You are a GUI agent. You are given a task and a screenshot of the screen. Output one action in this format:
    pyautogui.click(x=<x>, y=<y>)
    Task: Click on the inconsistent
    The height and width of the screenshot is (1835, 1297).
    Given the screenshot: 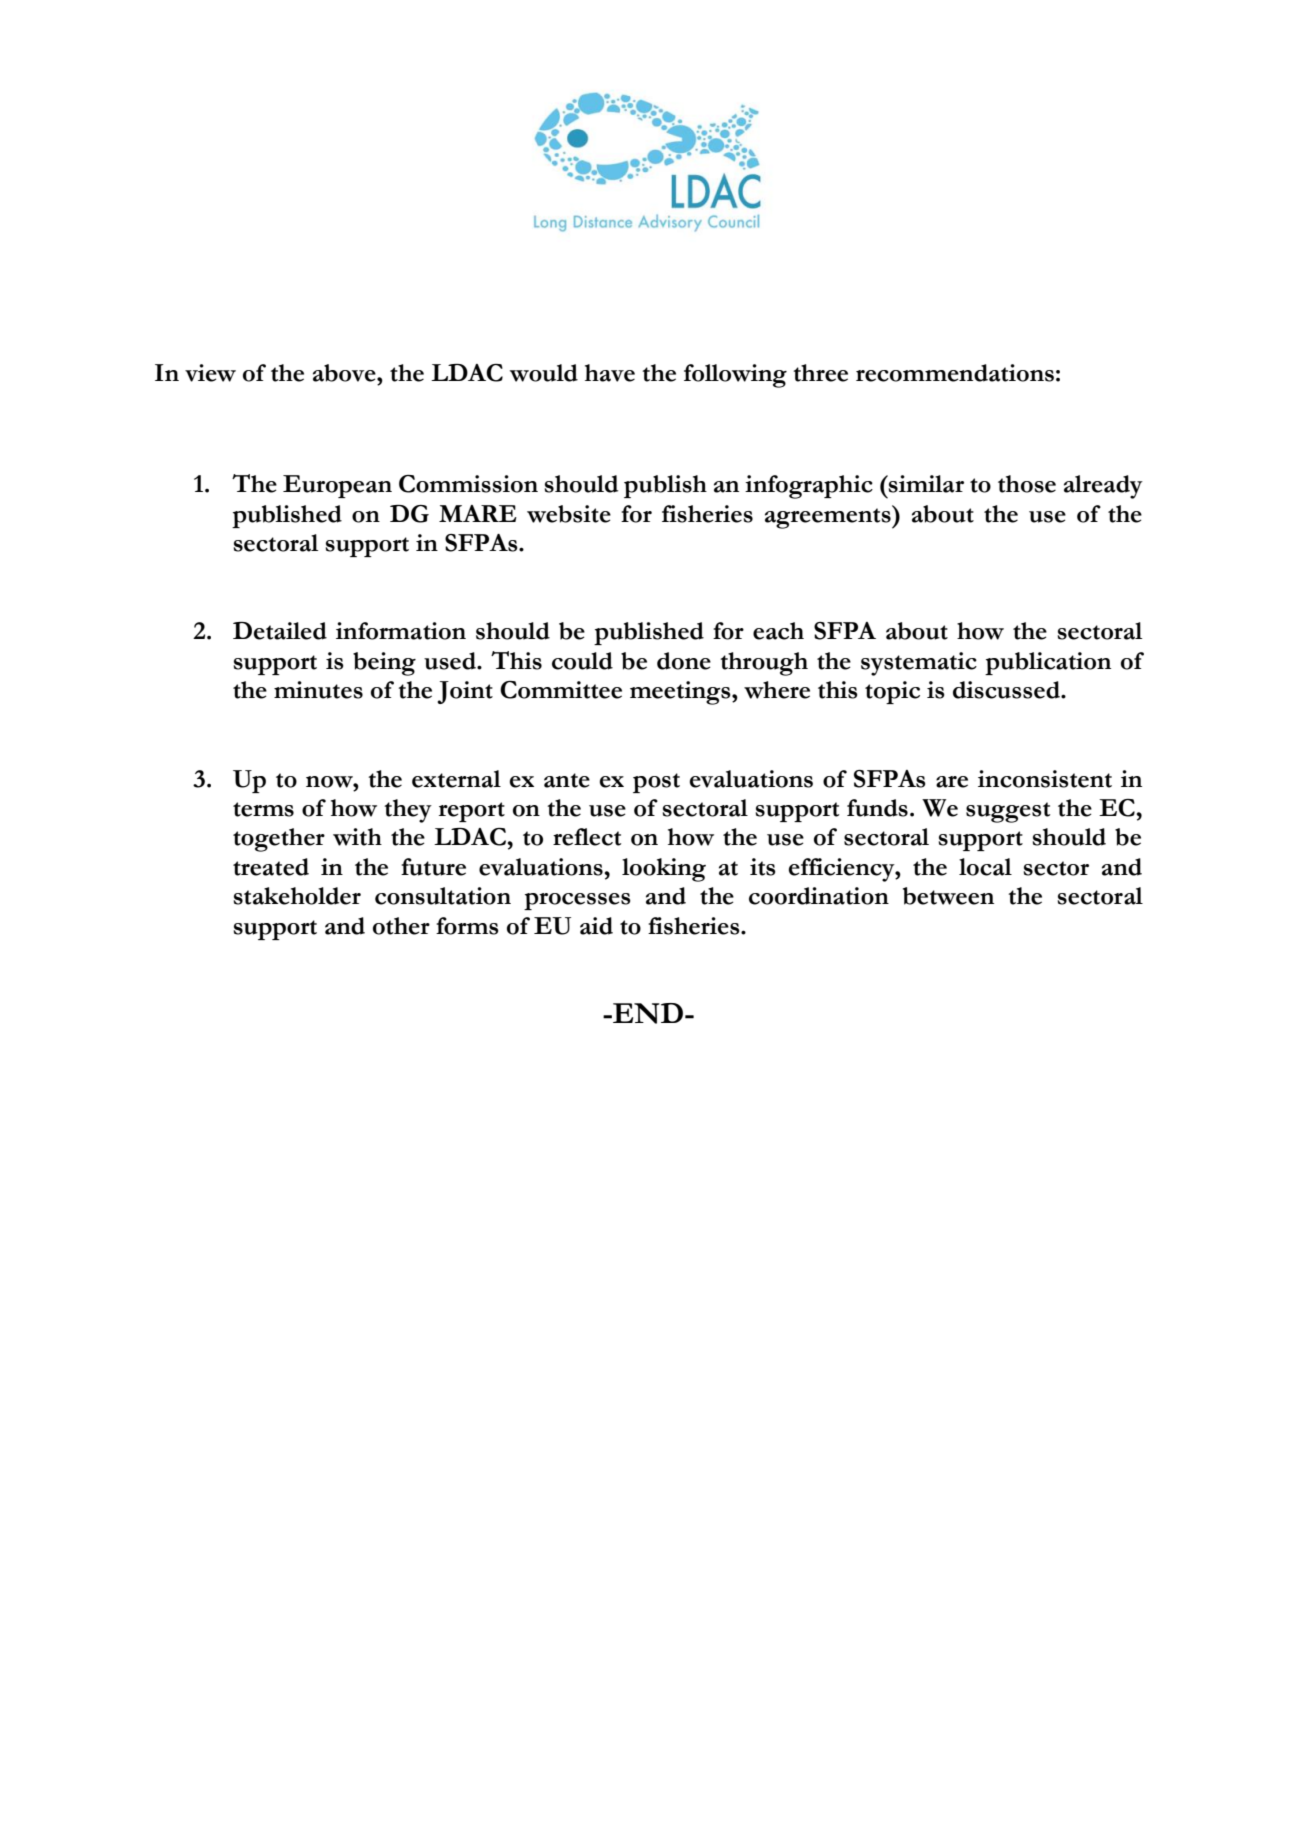 What is the action you would take?
    pyautogui.click(x=1045, y=779)
